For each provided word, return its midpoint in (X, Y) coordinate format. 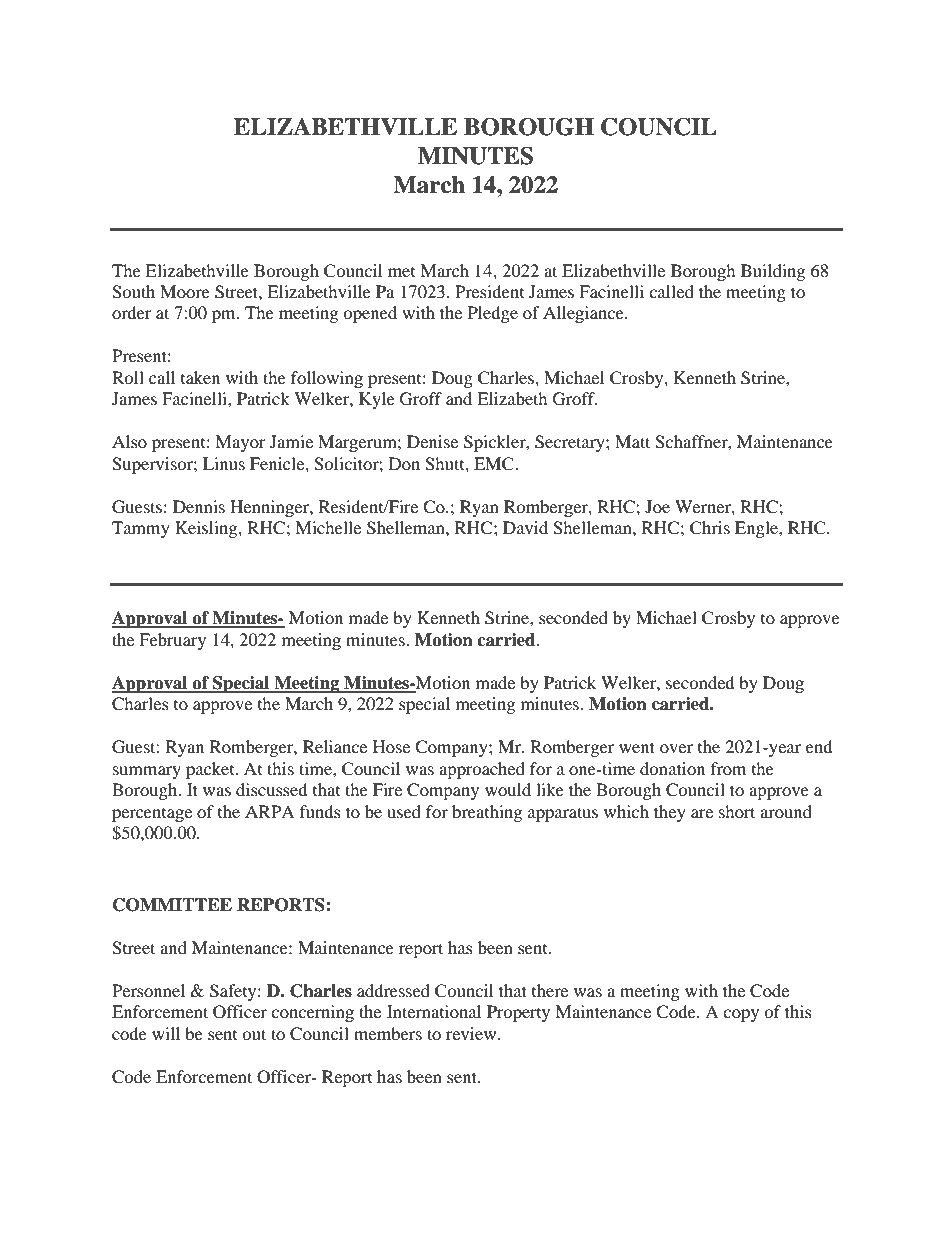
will (166, 1033)
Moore (185, 291)
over (676, 748)
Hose (391, 746)
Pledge (493, 314)
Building (773, 272)
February (172, 641)
